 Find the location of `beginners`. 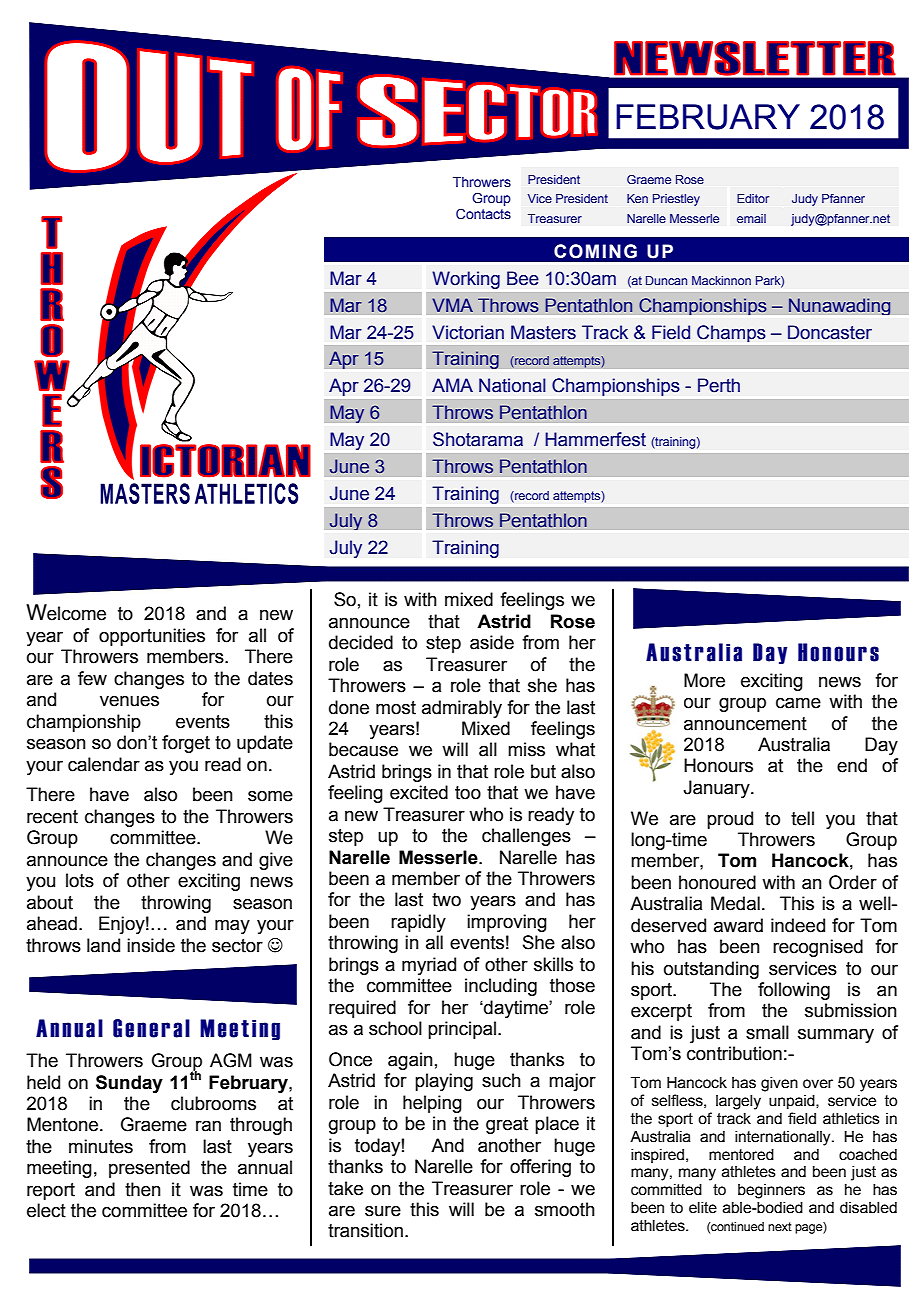

beginners is located at coordinates (771, 1191).
